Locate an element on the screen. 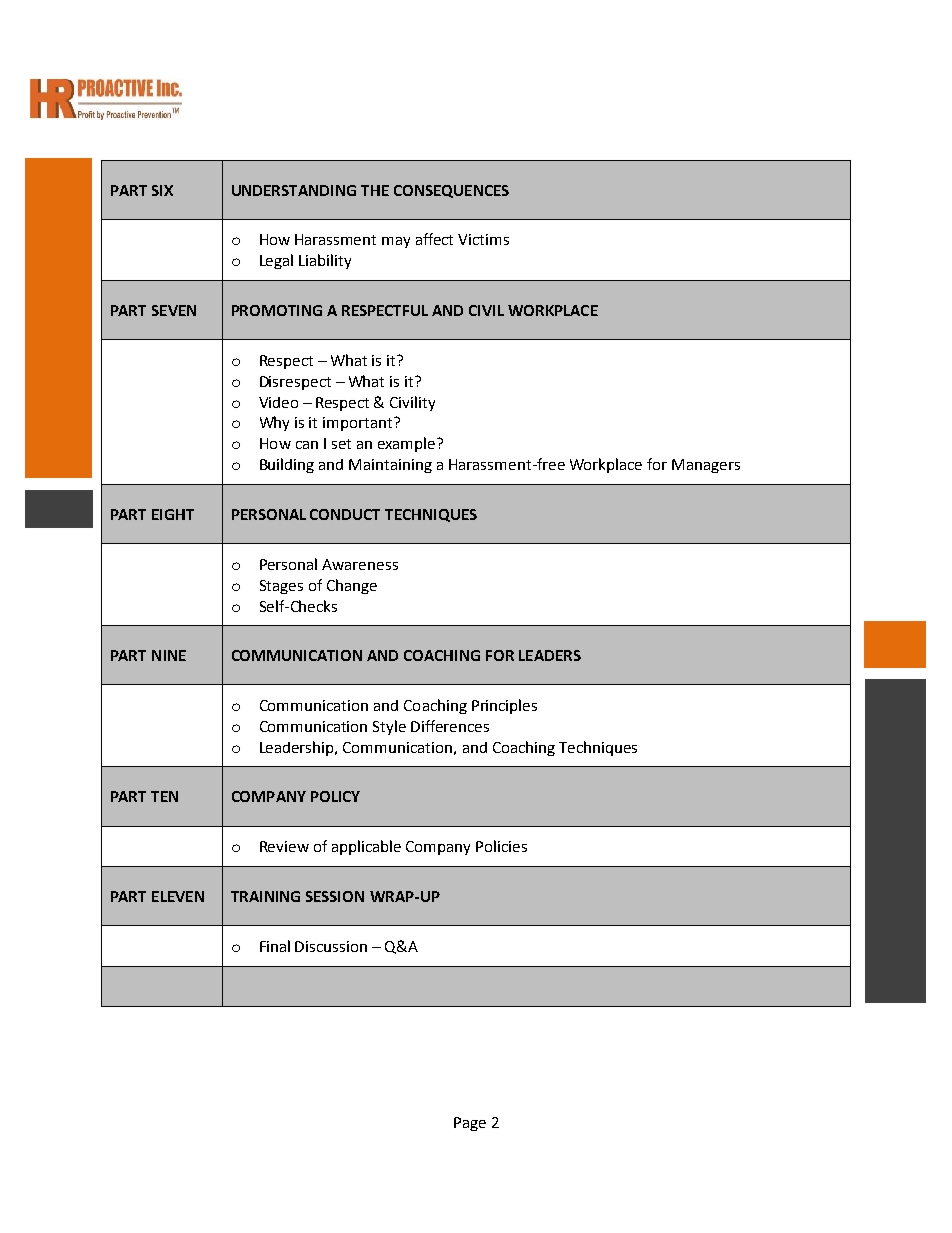  Principles is located at coordinates (504, 706).
